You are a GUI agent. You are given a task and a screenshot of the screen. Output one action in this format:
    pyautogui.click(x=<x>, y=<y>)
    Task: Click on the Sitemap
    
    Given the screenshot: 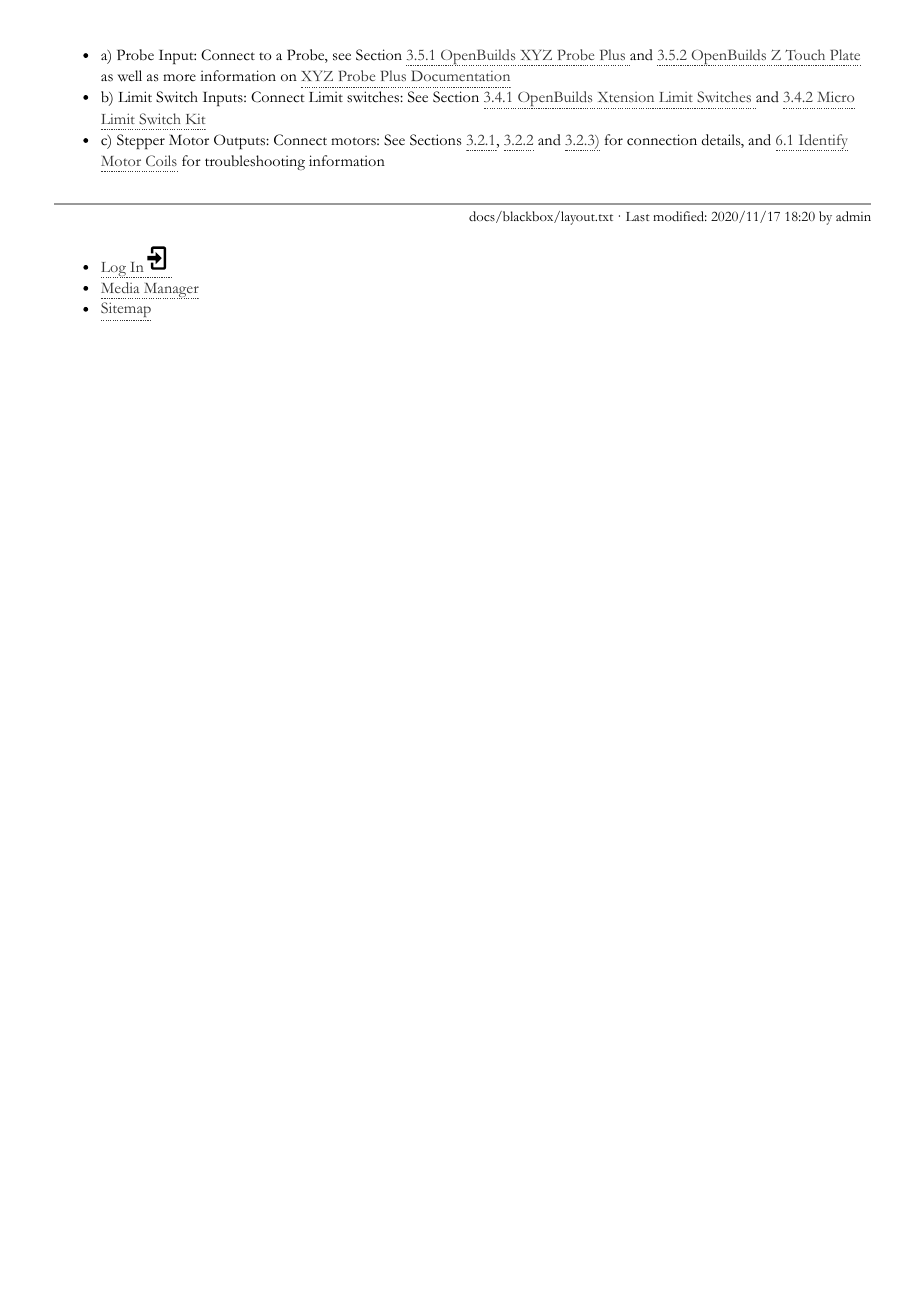 What is the action you would take?
    pyautogui.click(x=126, y=311)
